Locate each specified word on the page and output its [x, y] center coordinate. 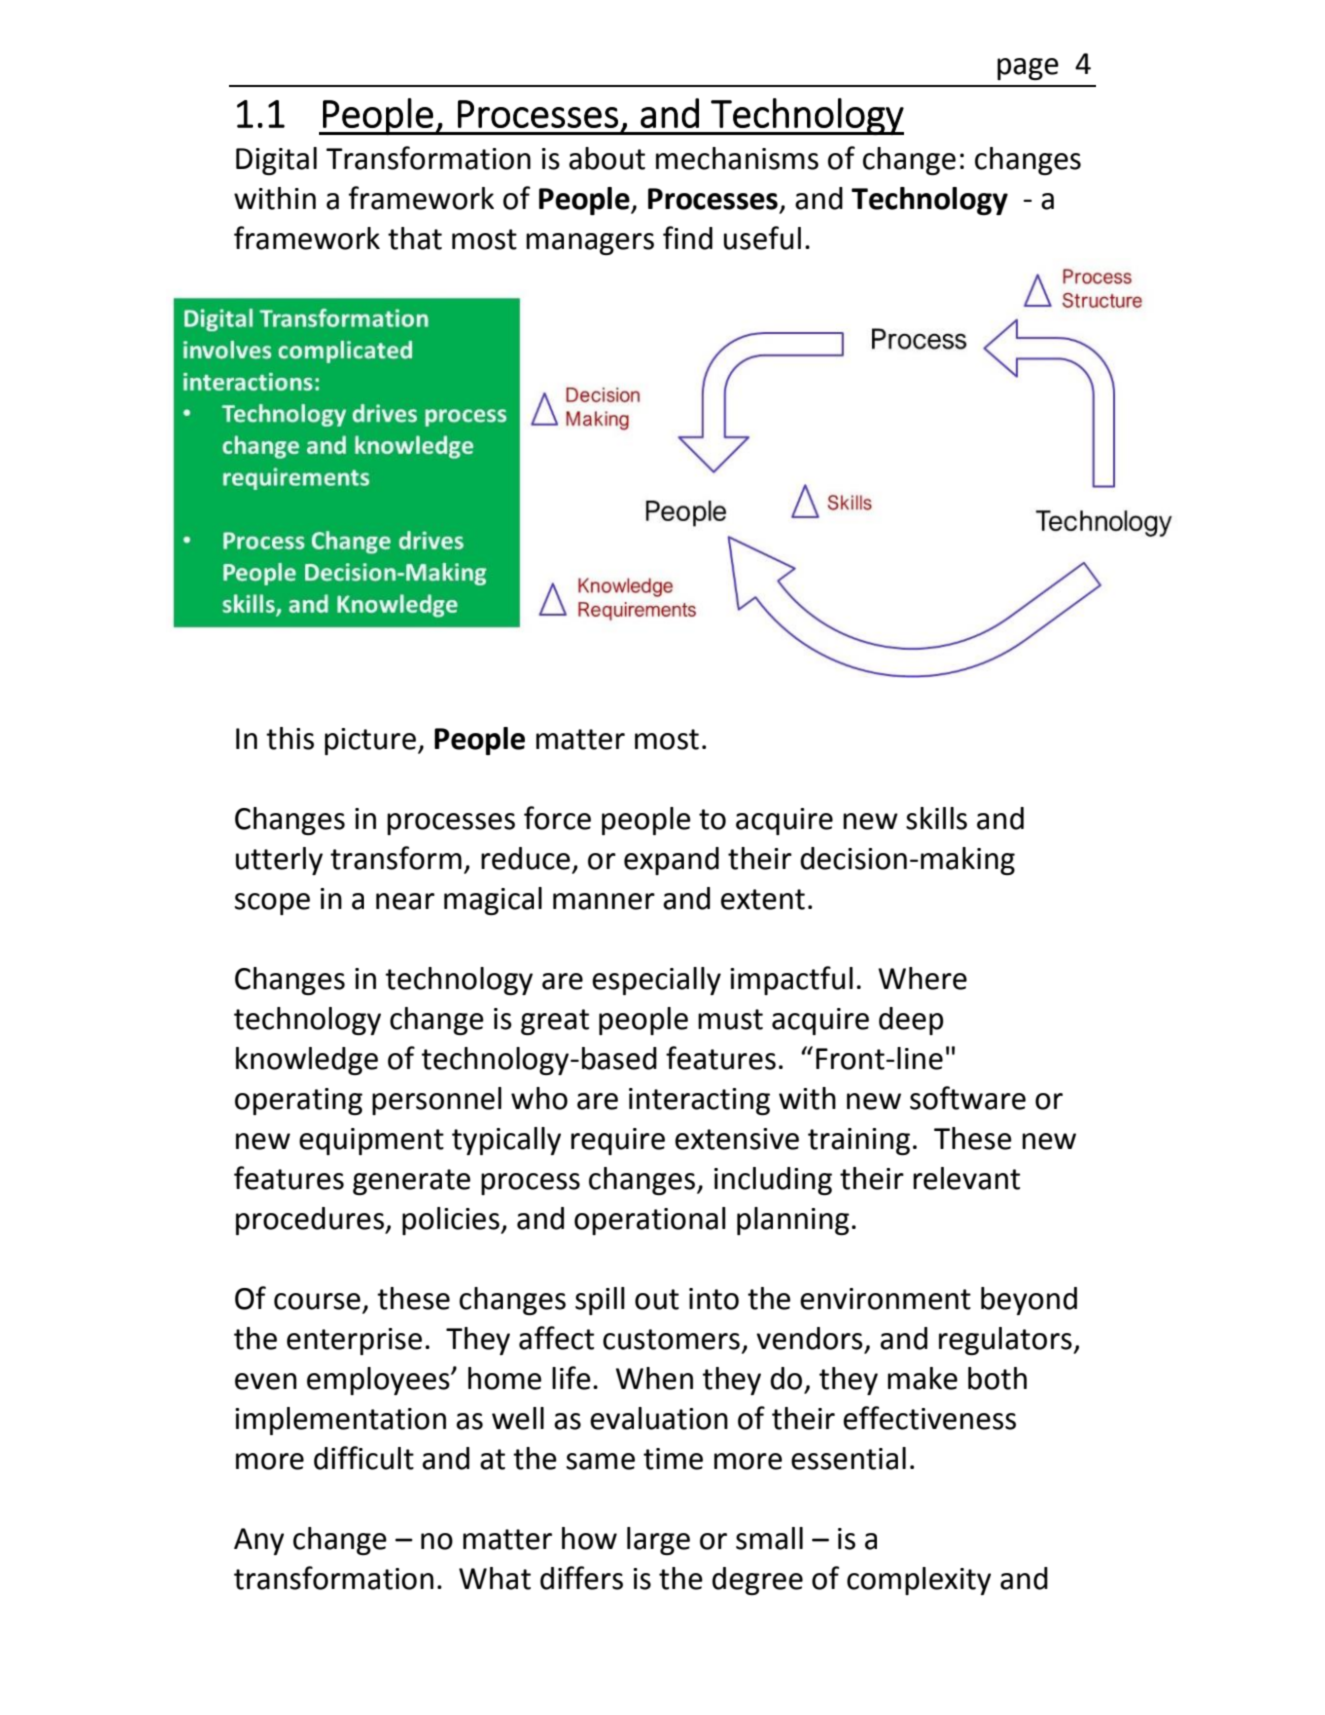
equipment [371, 1141]
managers [590, 244]
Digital [276, 161]
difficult [364, 1458]
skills [936, 818]
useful [762, 238]
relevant [966, 1178]
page [1028, 69]
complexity [919, 1581]
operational [650, 1221]
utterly [279, 861]
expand [671, 861]
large [658, 1541]
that [415, 238]
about [607, 158]
